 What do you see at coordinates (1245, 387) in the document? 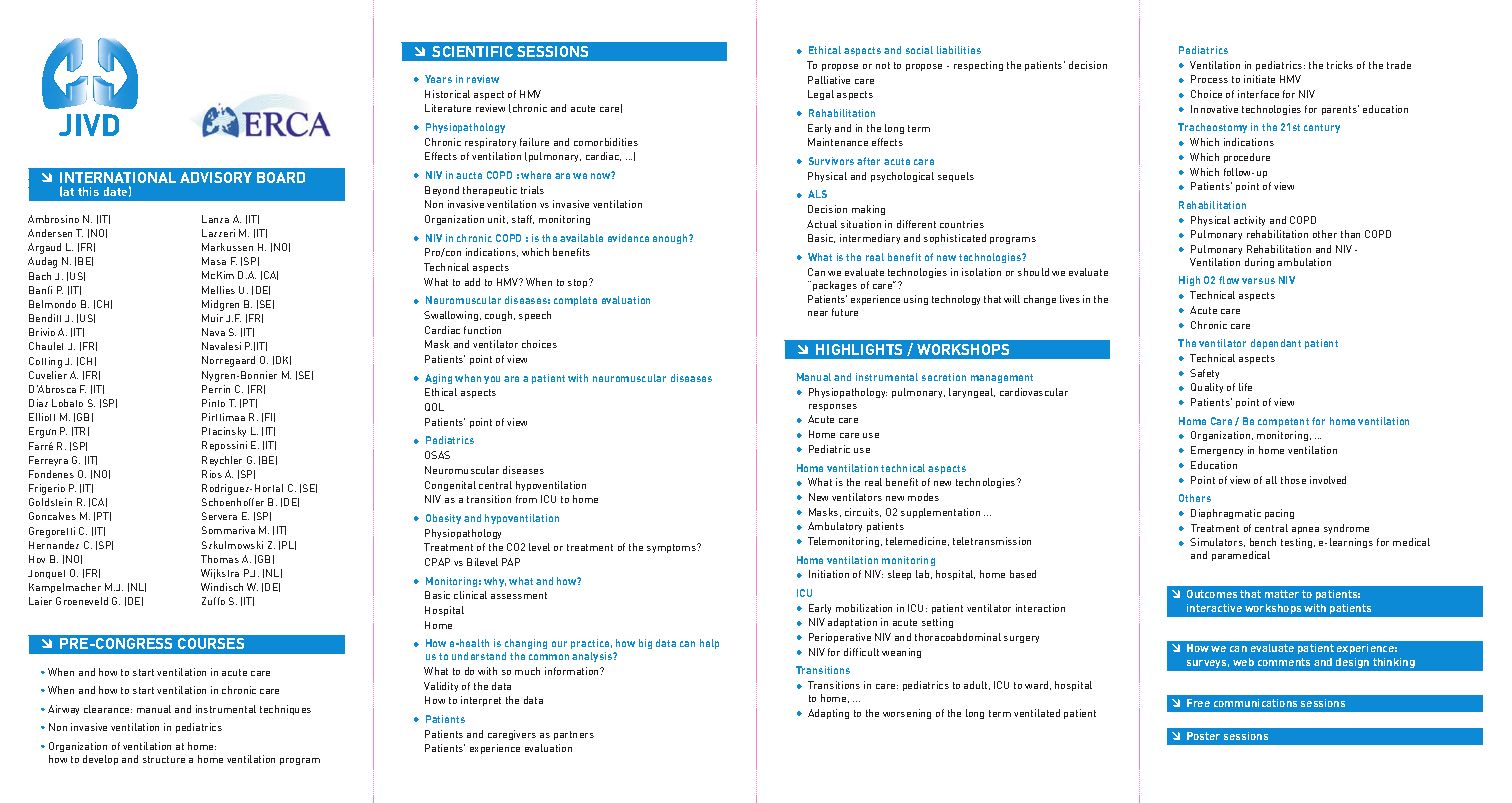
I see `life` at bounding box center [1245, 387].
